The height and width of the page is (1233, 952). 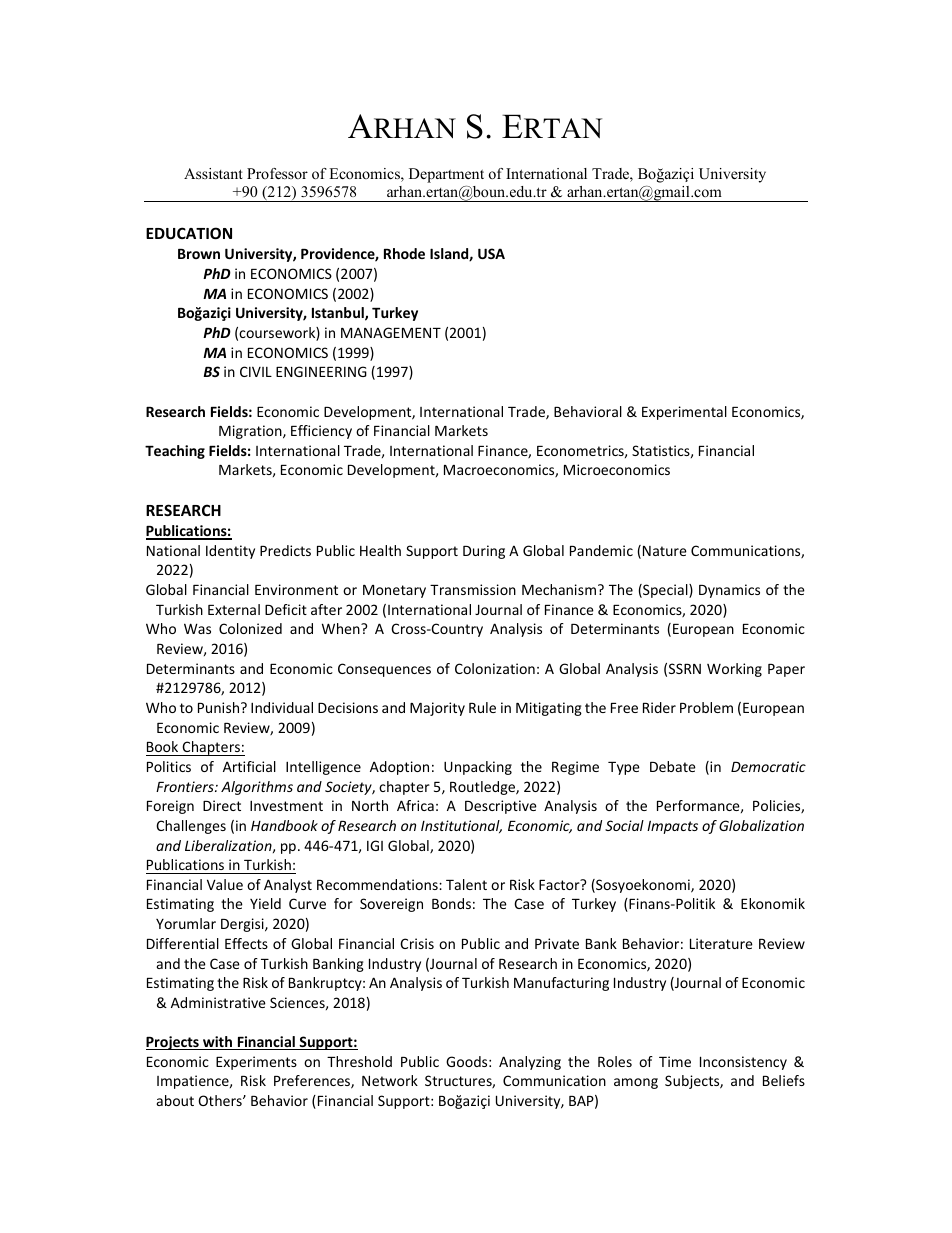 What do you see at coordinates (478, 768) in the page?
I see `Unpacking` at bounding box center [478, 768].
